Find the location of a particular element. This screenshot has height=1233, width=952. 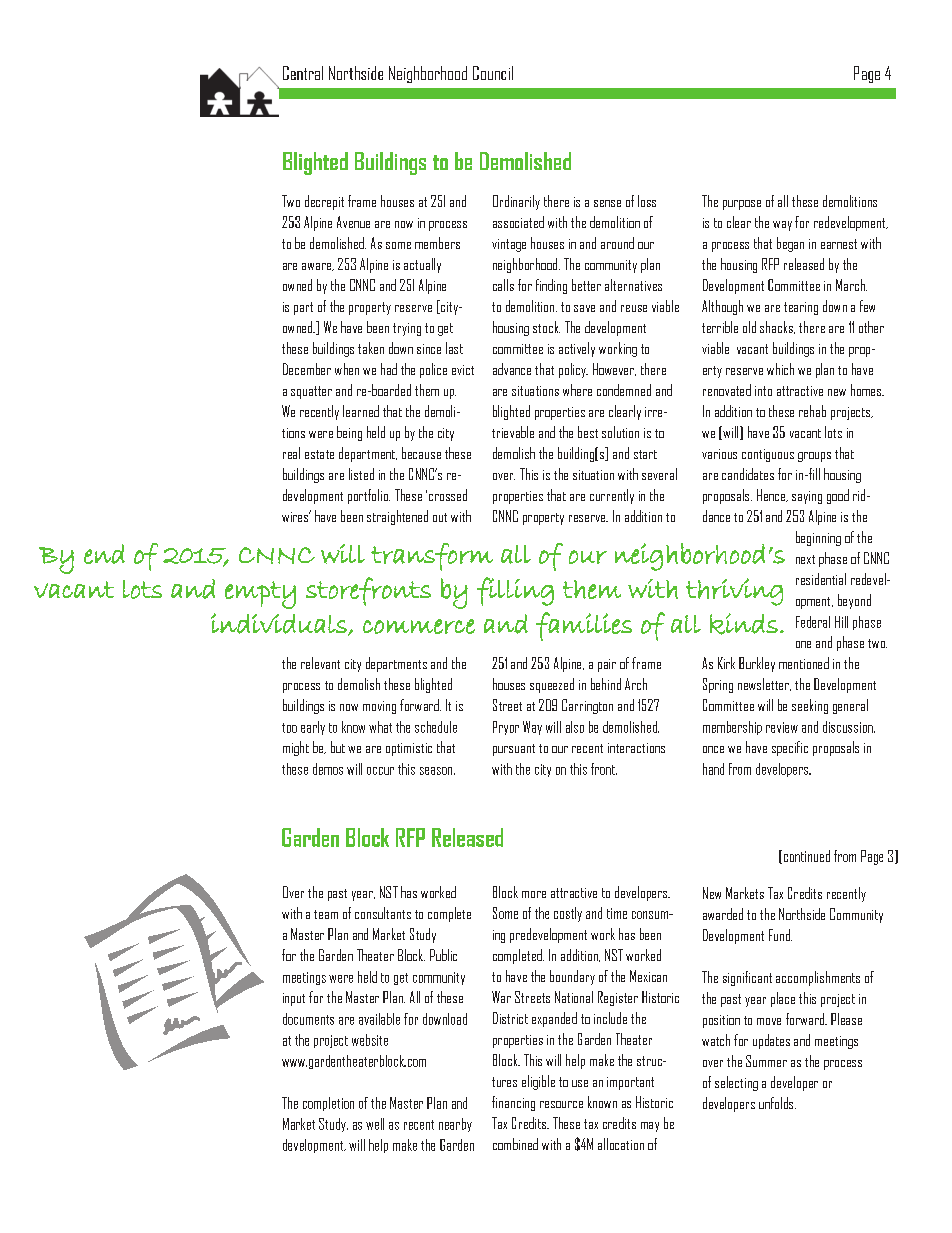

financing is located at coordinates (513, 1103).
